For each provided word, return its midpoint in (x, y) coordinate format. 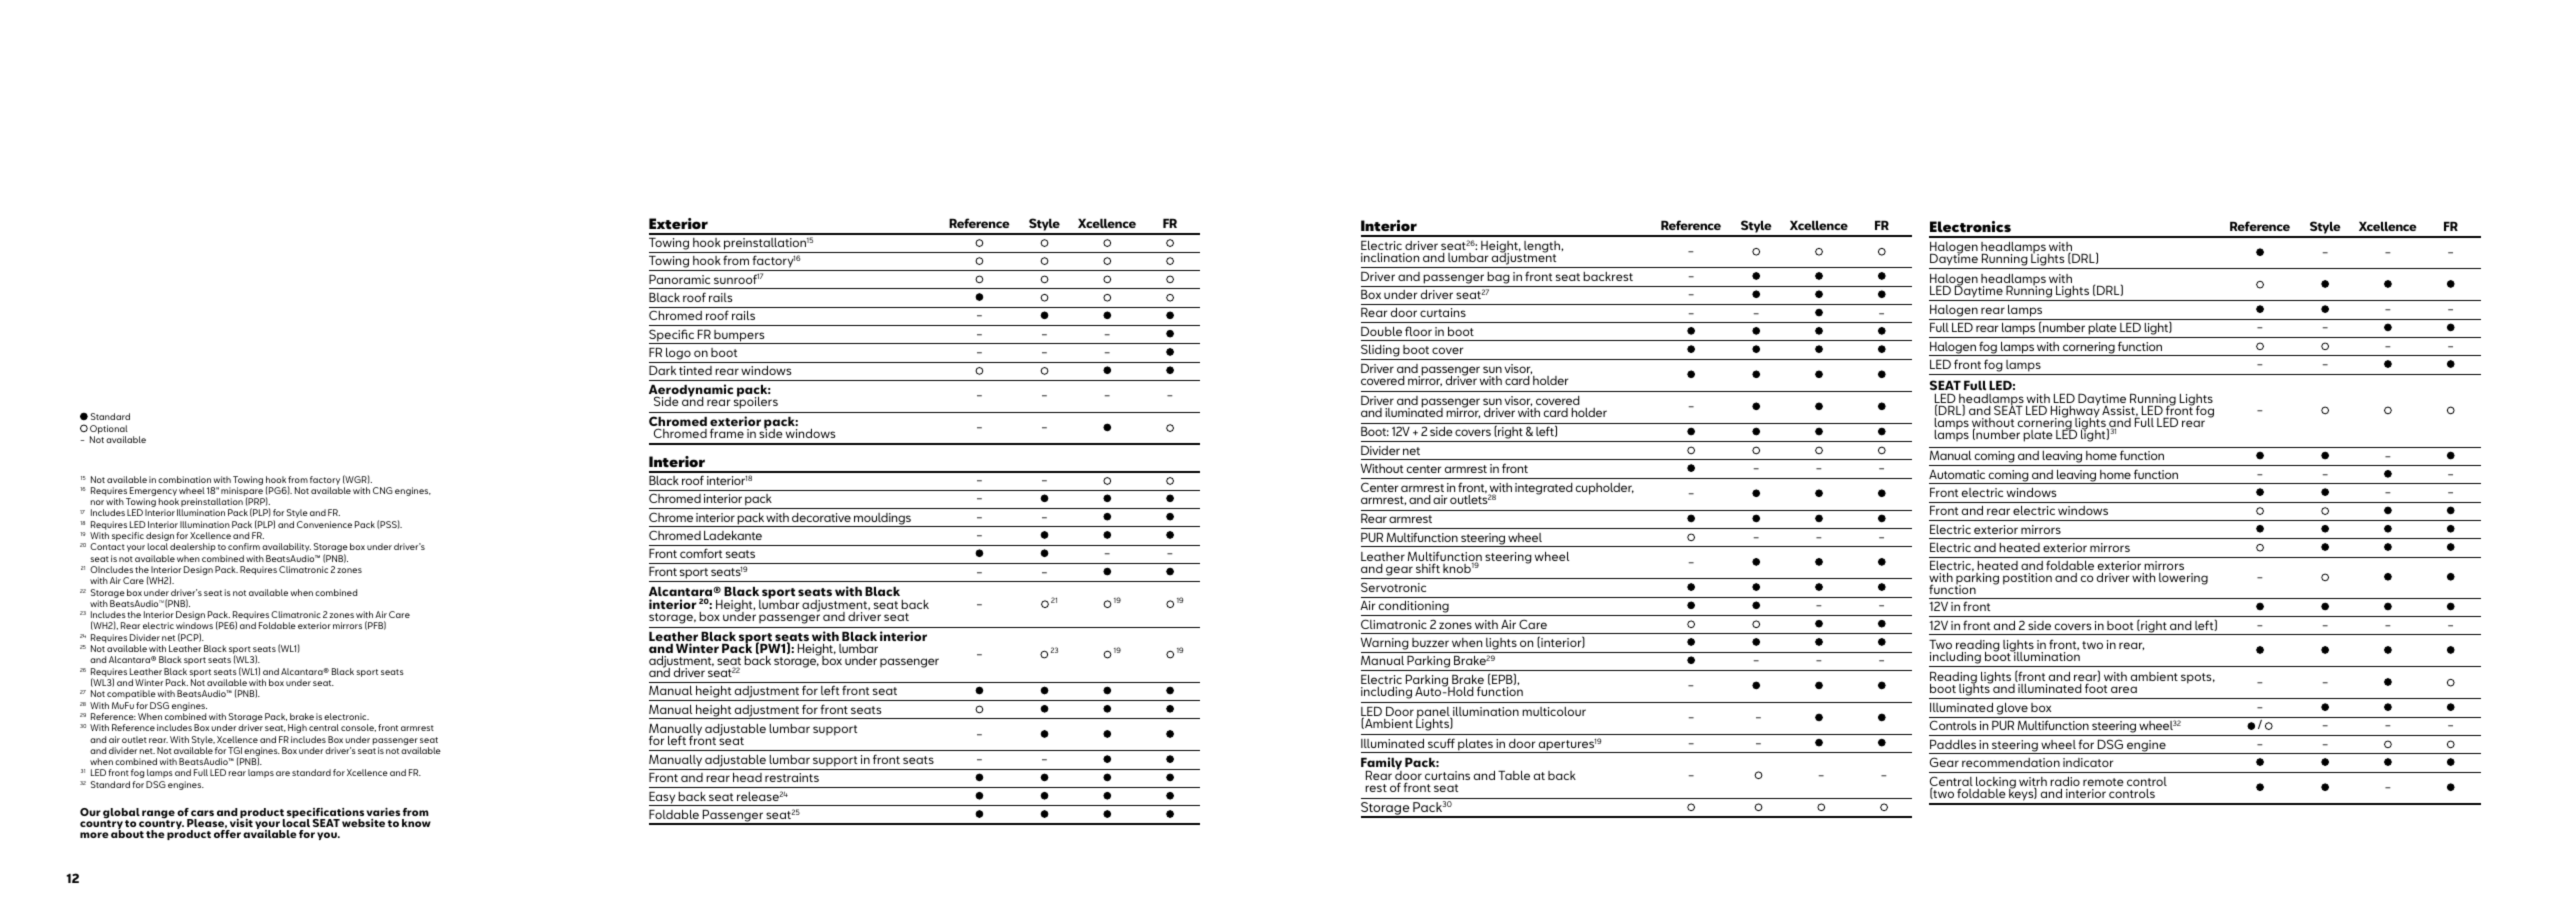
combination (184, 479)
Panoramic (679, 279)
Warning (1385, 644)
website (363, 823)
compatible (131, 694)
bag (1498, 278)
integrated (1544, 489)
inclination (1390, 257)
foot (2096, 688)
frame (727, 433)
